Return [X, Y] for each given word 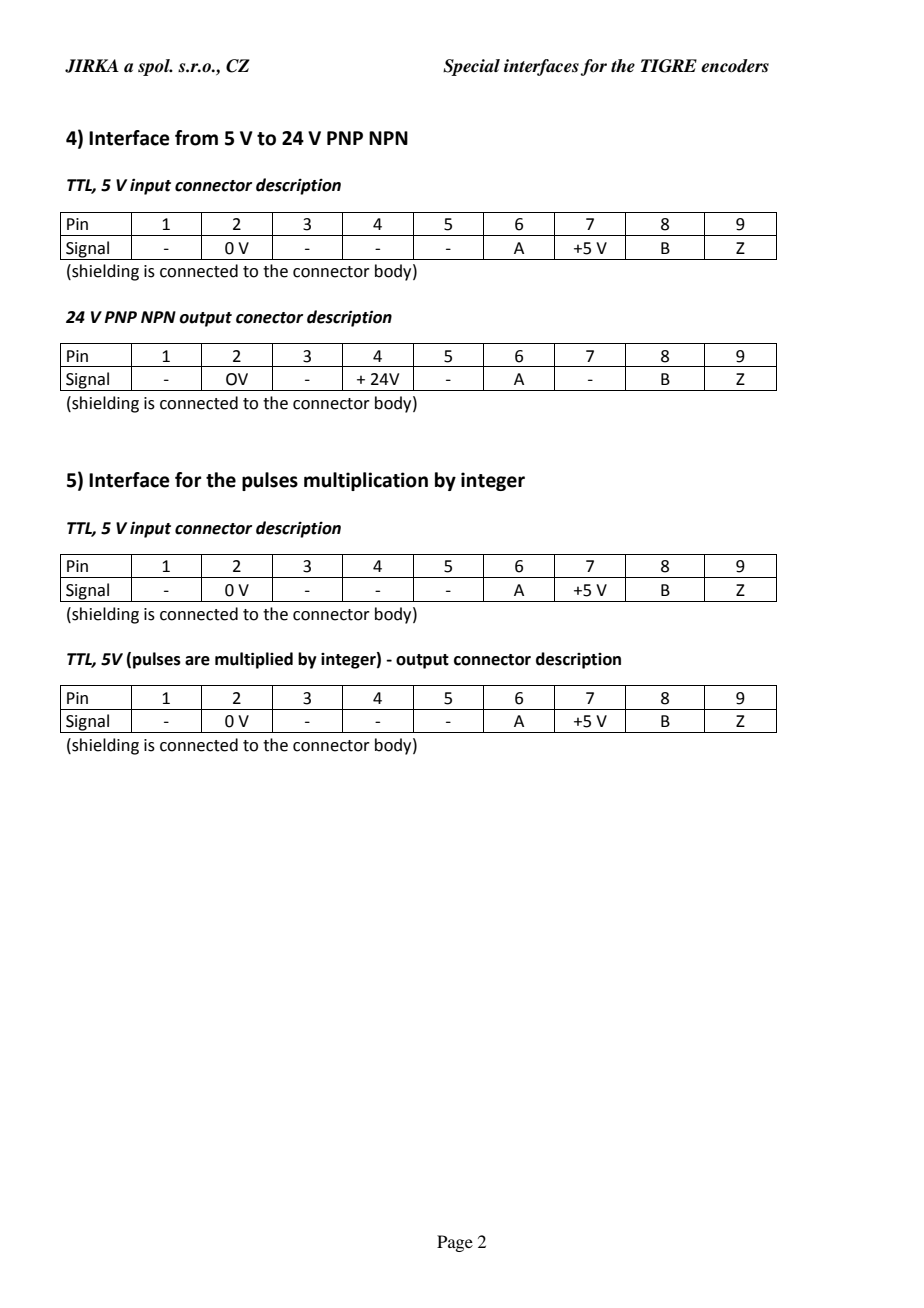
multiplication [366, 481]
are [197, 661]
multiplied [254, 660]
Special [471, 67]
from [196, 138]
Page [455, 1243]
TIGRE [669, 66]
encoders [735, 66]
